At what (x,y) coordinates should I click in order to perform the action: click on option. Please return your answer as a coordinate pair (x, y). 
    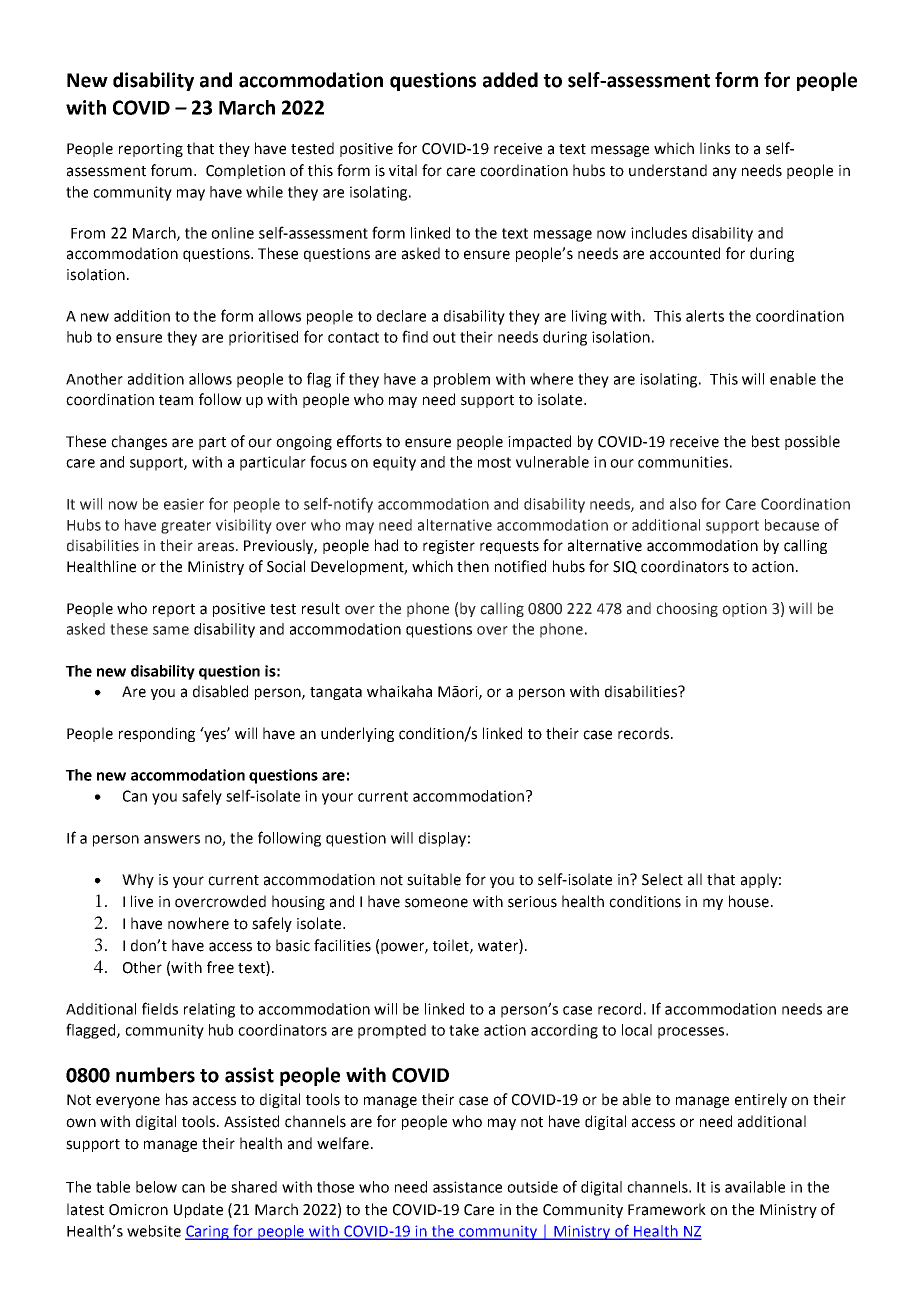
    Looking at the image, I should click on (744, 610).
